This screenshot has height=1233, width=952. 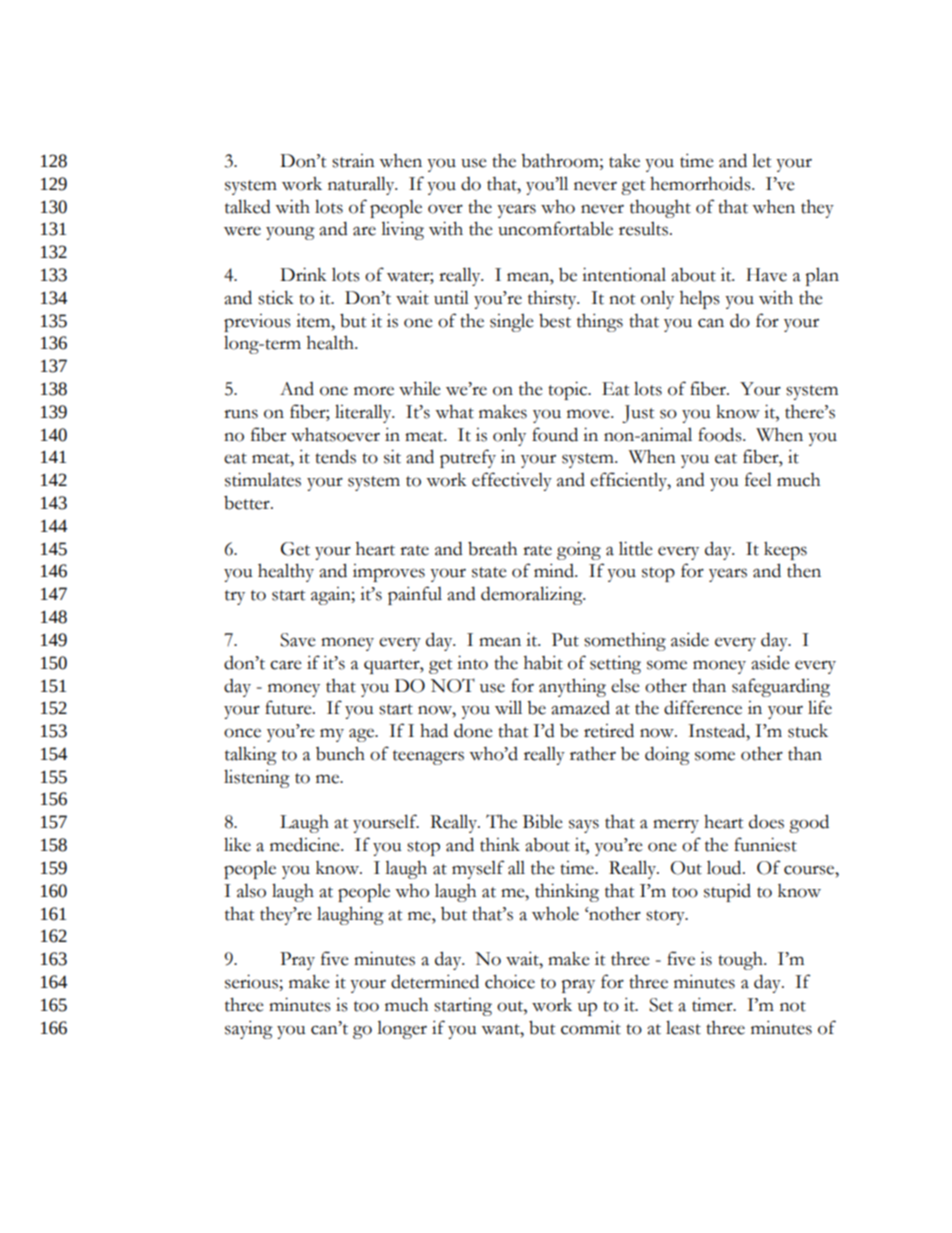 What do you see at coordinates (758, 479) in the screenshot?
I see `feel` at bounding box center [758, 479].
